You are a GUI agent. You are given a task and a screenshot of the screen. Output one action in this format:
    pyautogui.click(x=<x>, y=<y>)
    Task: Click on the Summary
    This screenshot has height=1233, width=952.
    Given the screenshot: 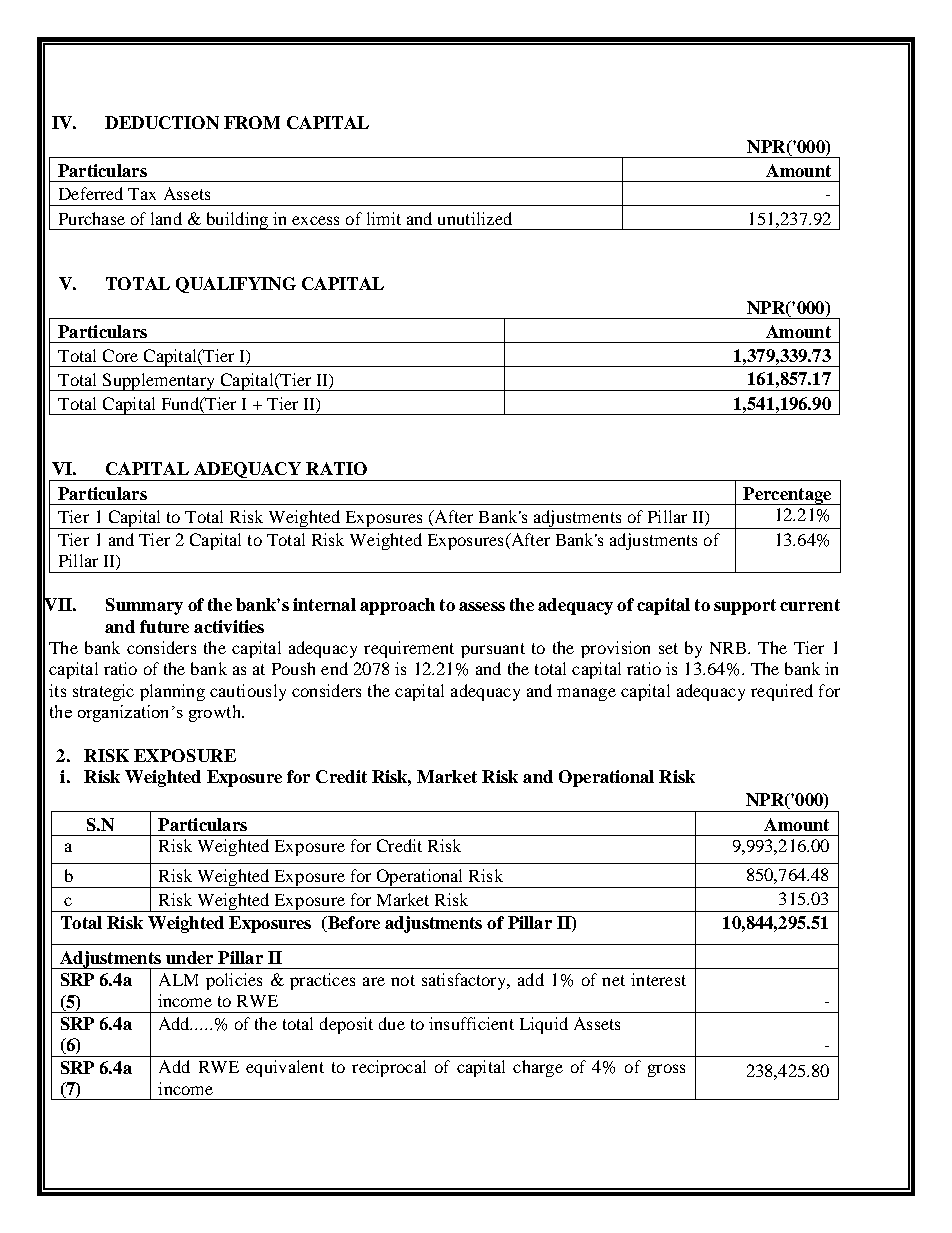 What is the action you would take?
    pyautogui.click(x=144, y=606)
